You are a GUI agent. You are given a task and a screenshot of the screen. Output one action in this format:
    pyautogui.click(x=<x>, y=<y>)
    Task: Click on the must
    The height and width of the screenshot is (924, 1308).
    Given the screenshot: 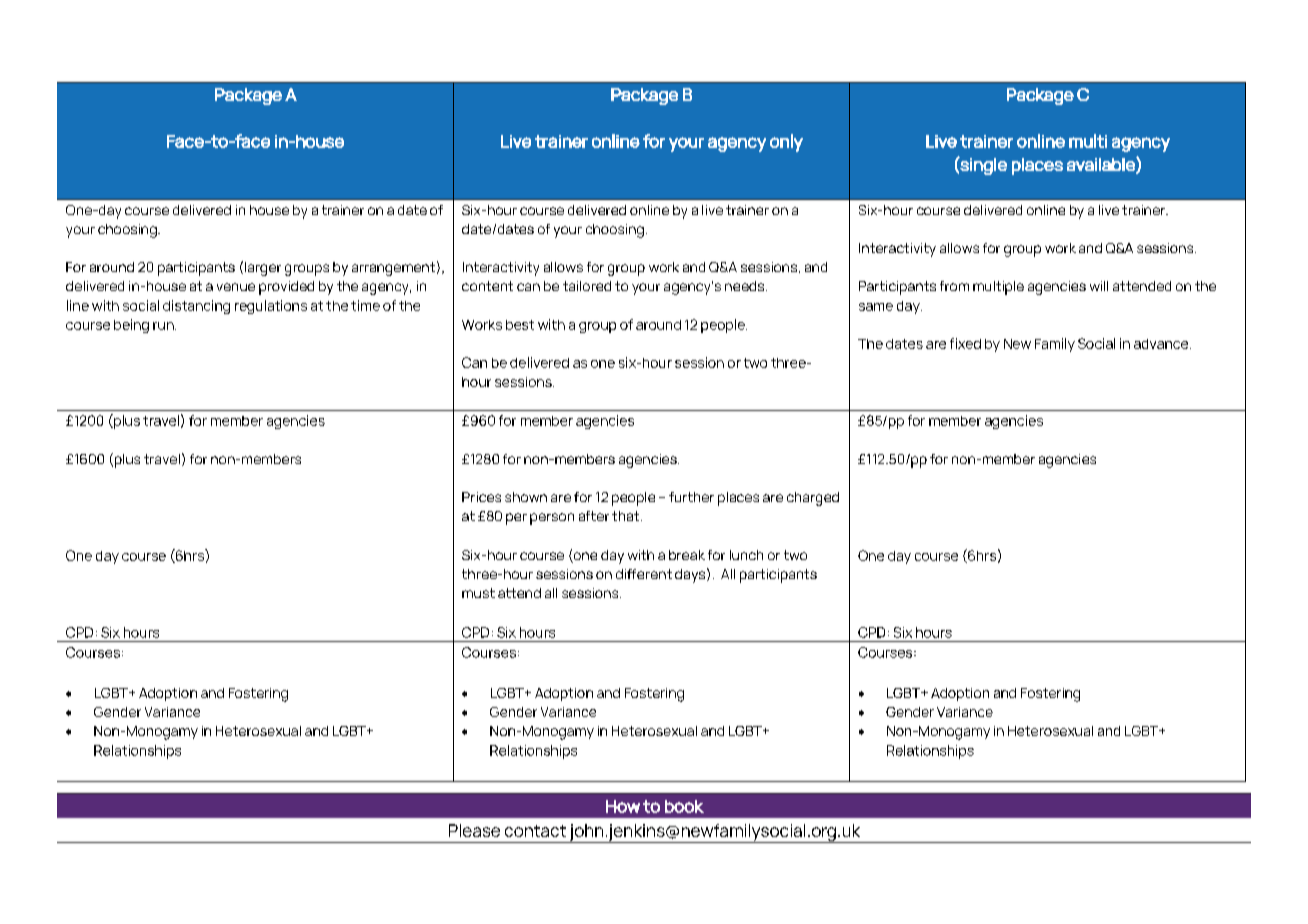 What is the action you would take?
    pyautogui.click(x=478, y=593)
